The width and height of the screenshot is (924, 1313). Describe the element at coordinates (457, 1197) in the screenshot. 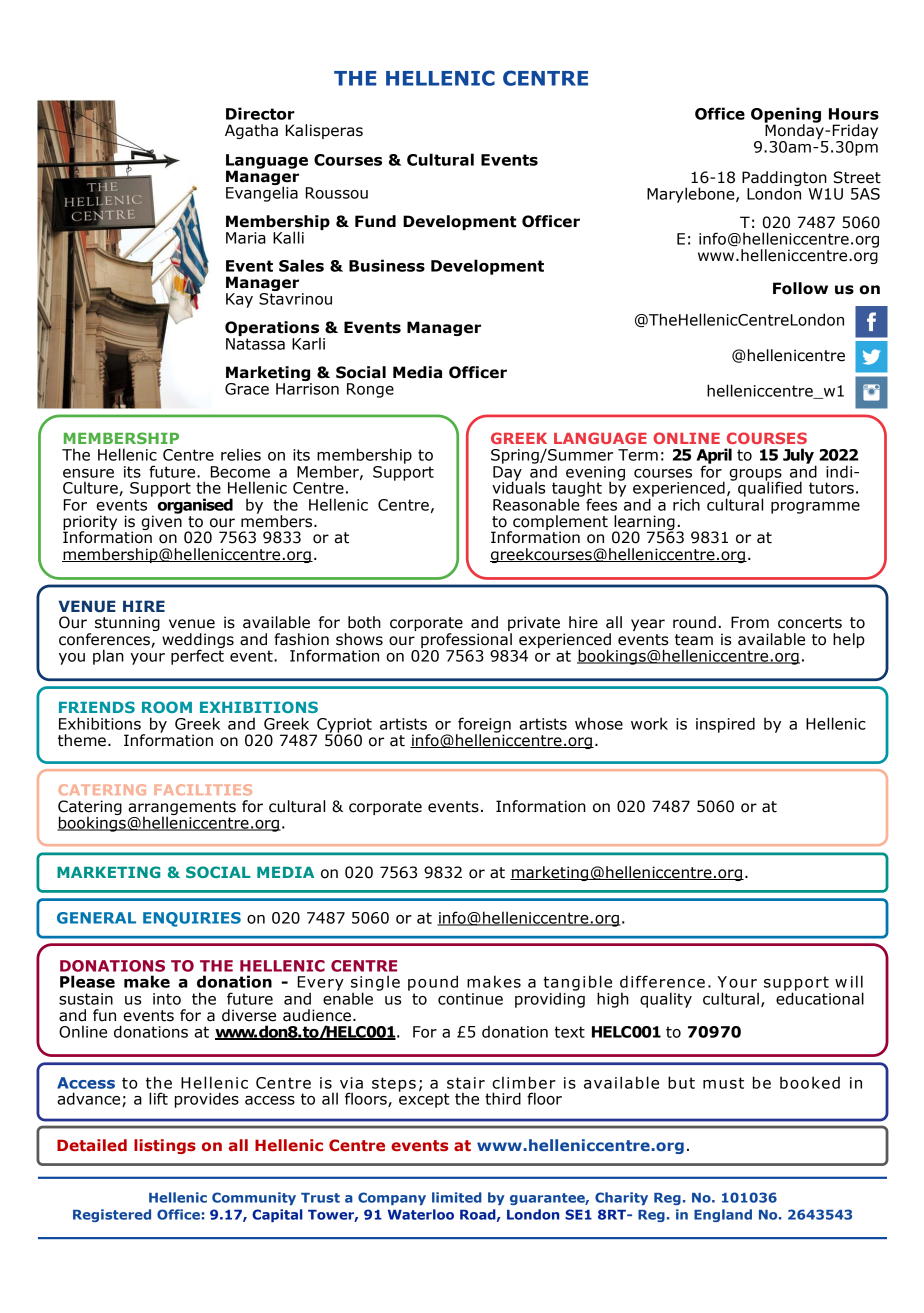

I see `limited` at that location.
